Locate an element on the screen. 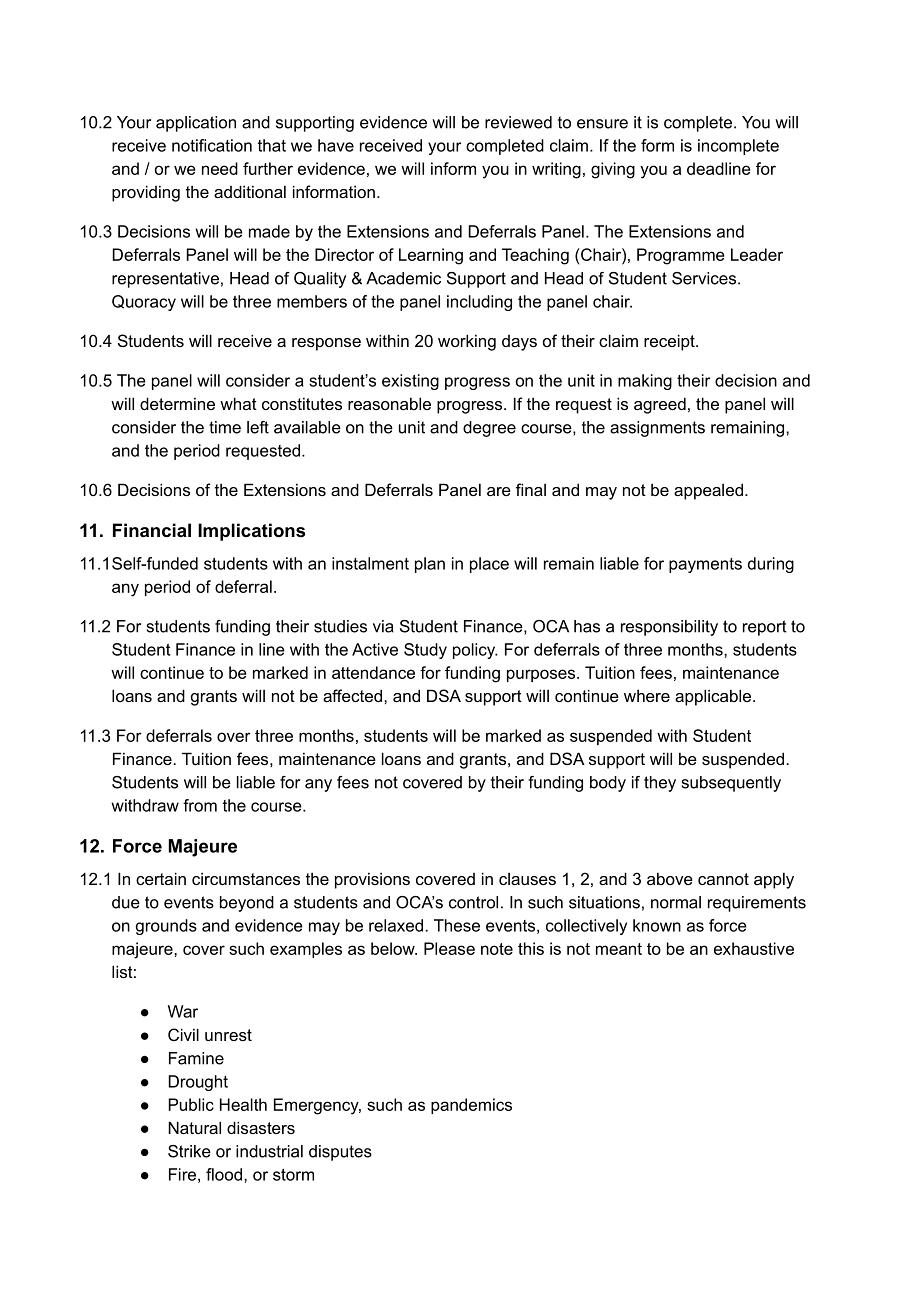 This screenshot has width=924, height=1307. Study is located at coordinates (425, 651).
